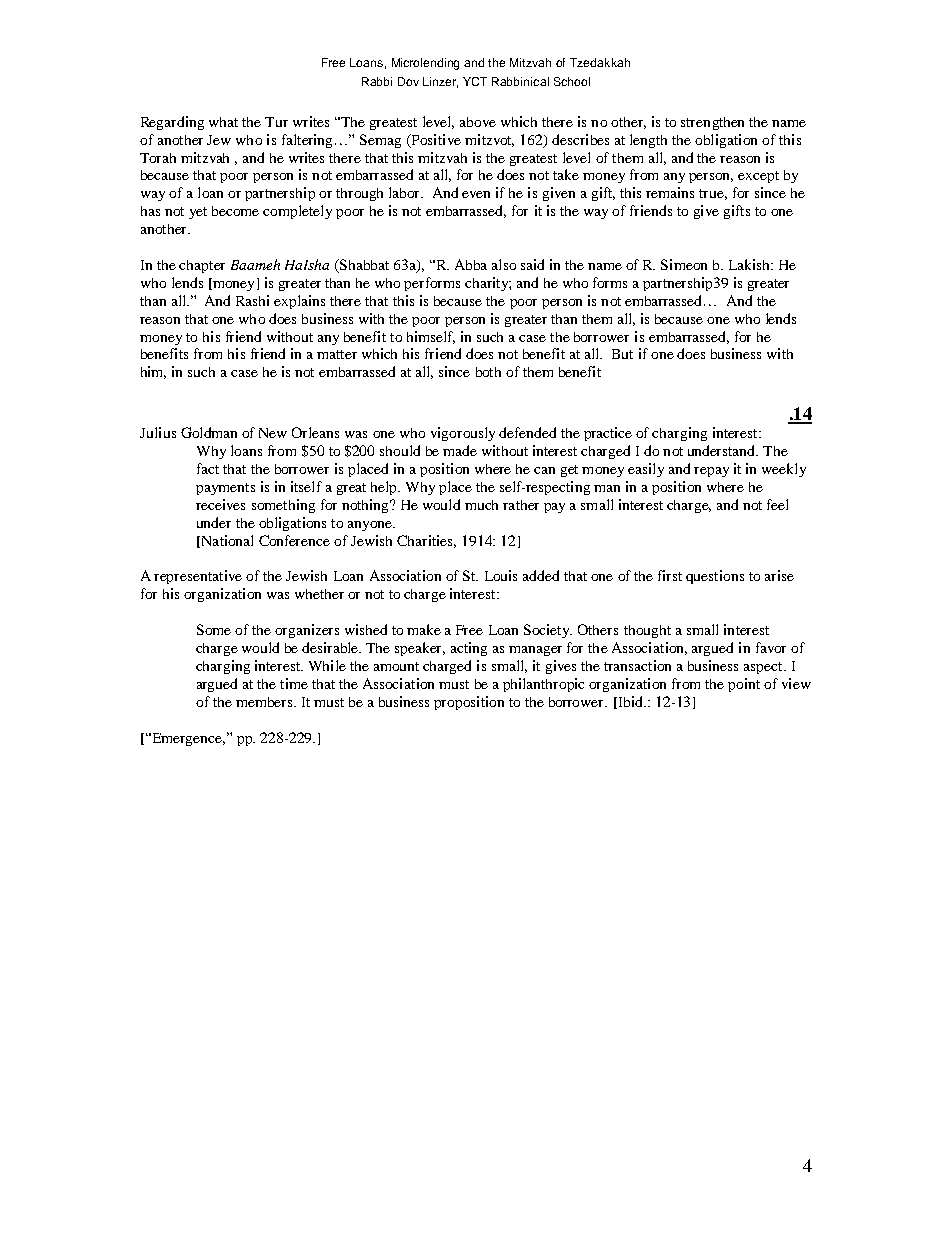 This screenshot has height=1233, width=952. What do you see at coordinates (711, 472) in the screenshot?
I see `repay` at bounding box center [711, 472].
